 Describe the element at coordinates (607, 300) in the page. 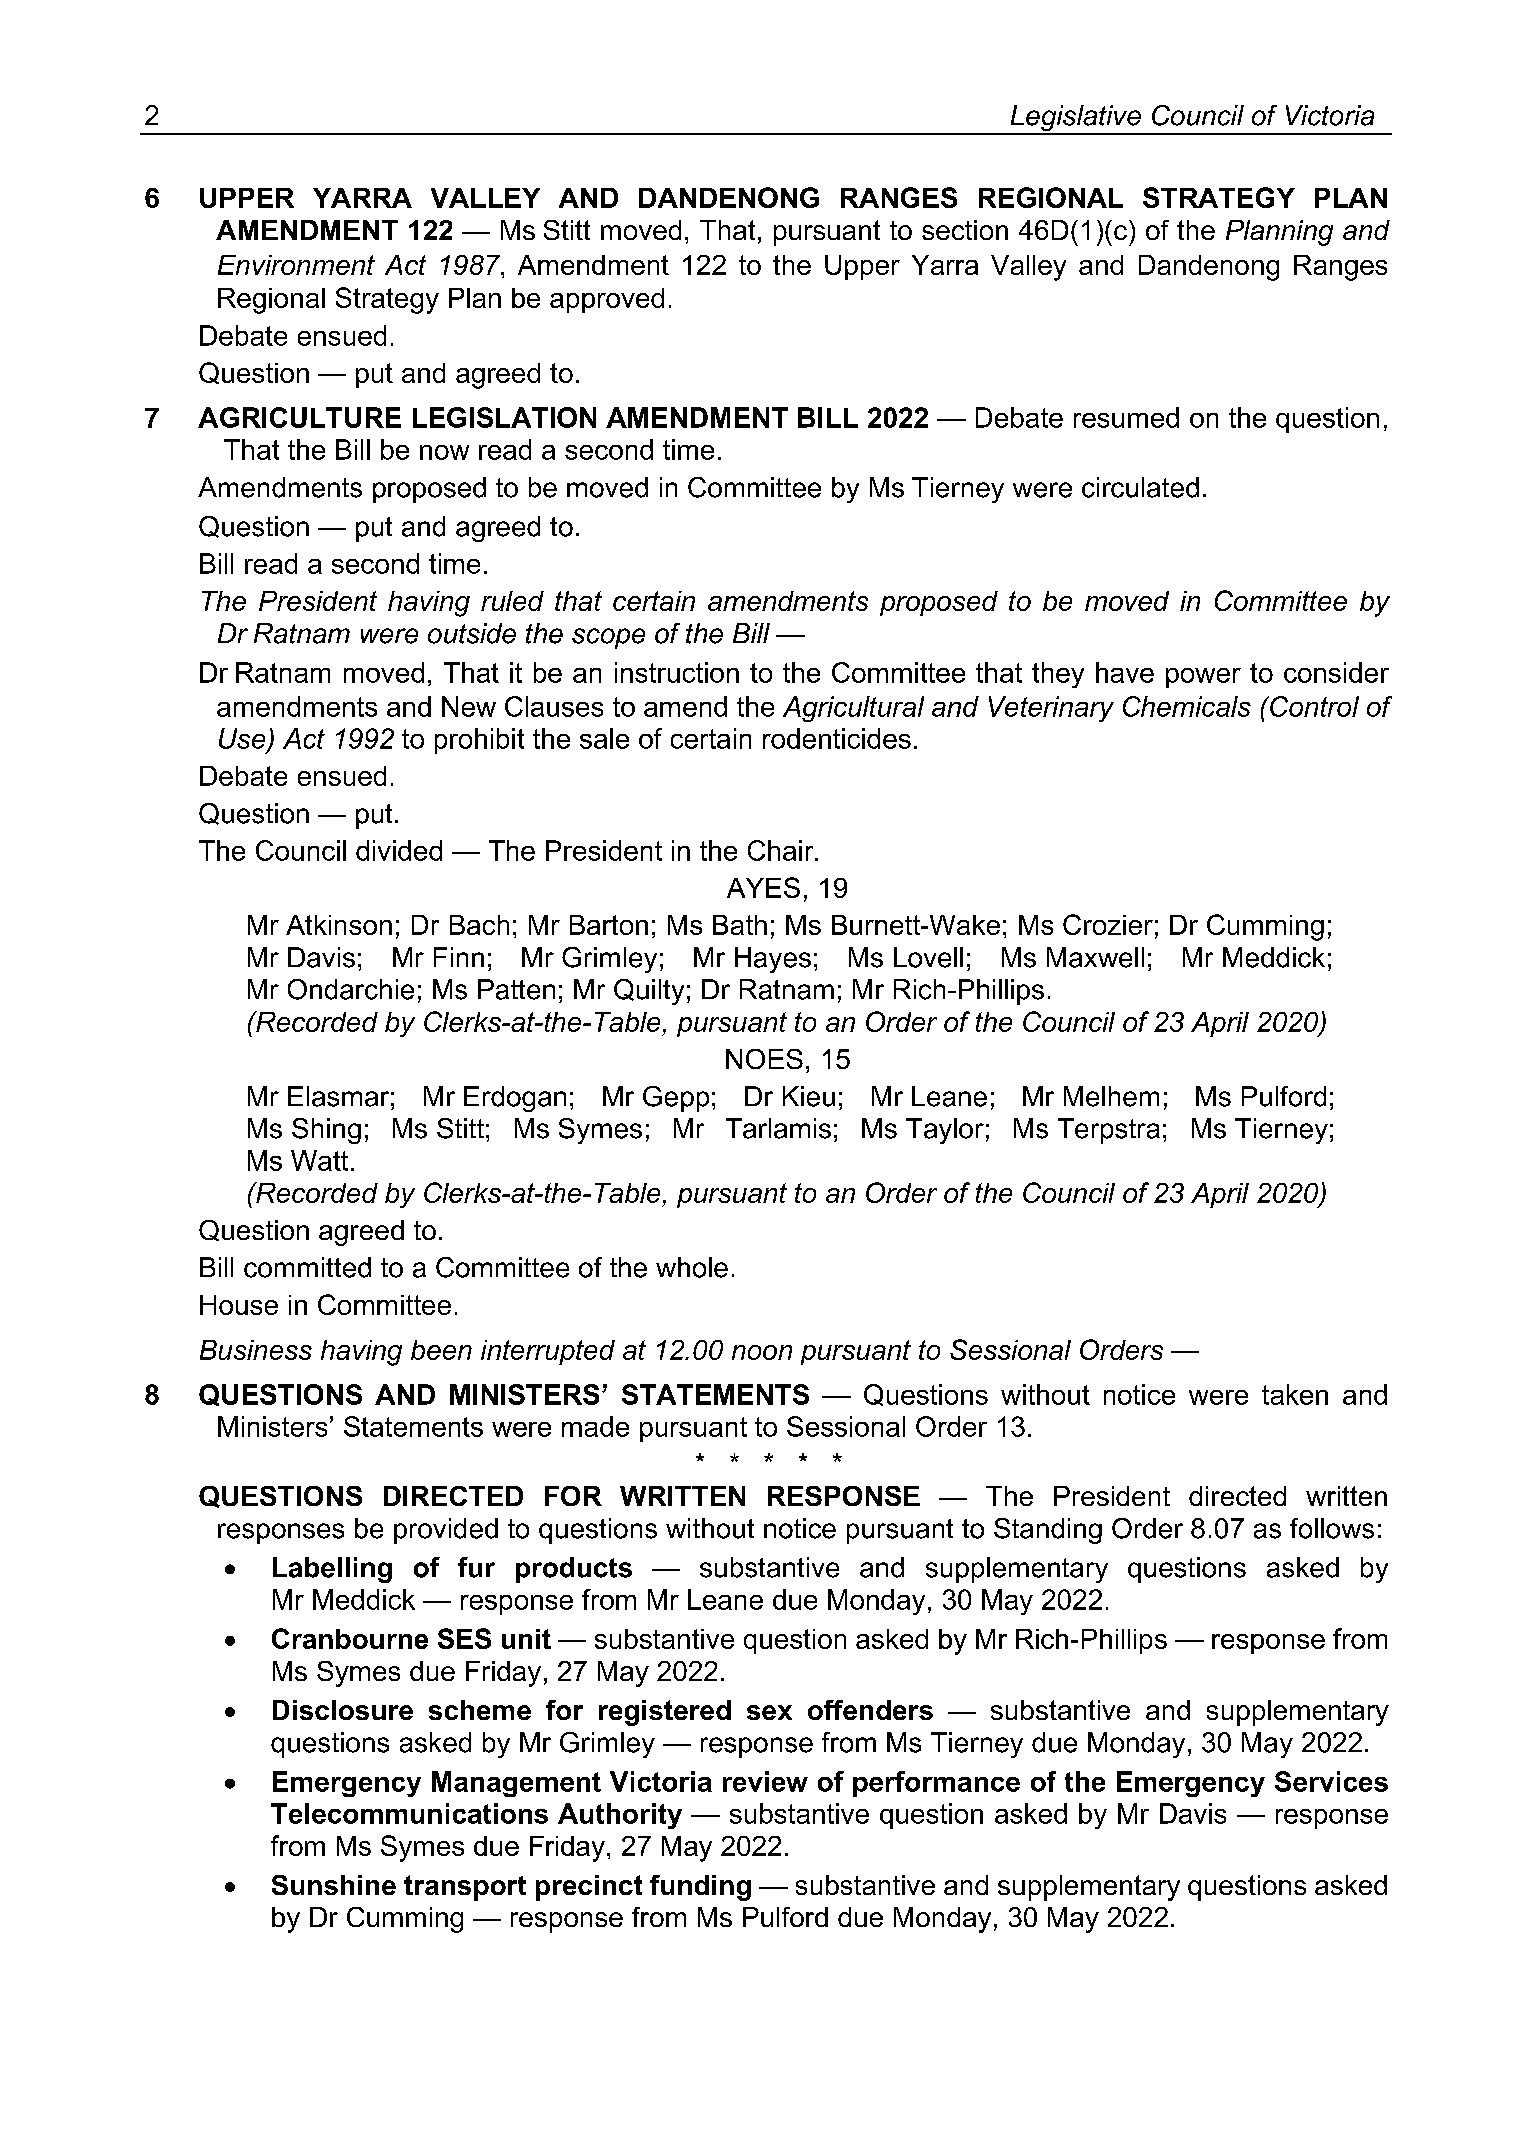

I see `approved` at that location.
